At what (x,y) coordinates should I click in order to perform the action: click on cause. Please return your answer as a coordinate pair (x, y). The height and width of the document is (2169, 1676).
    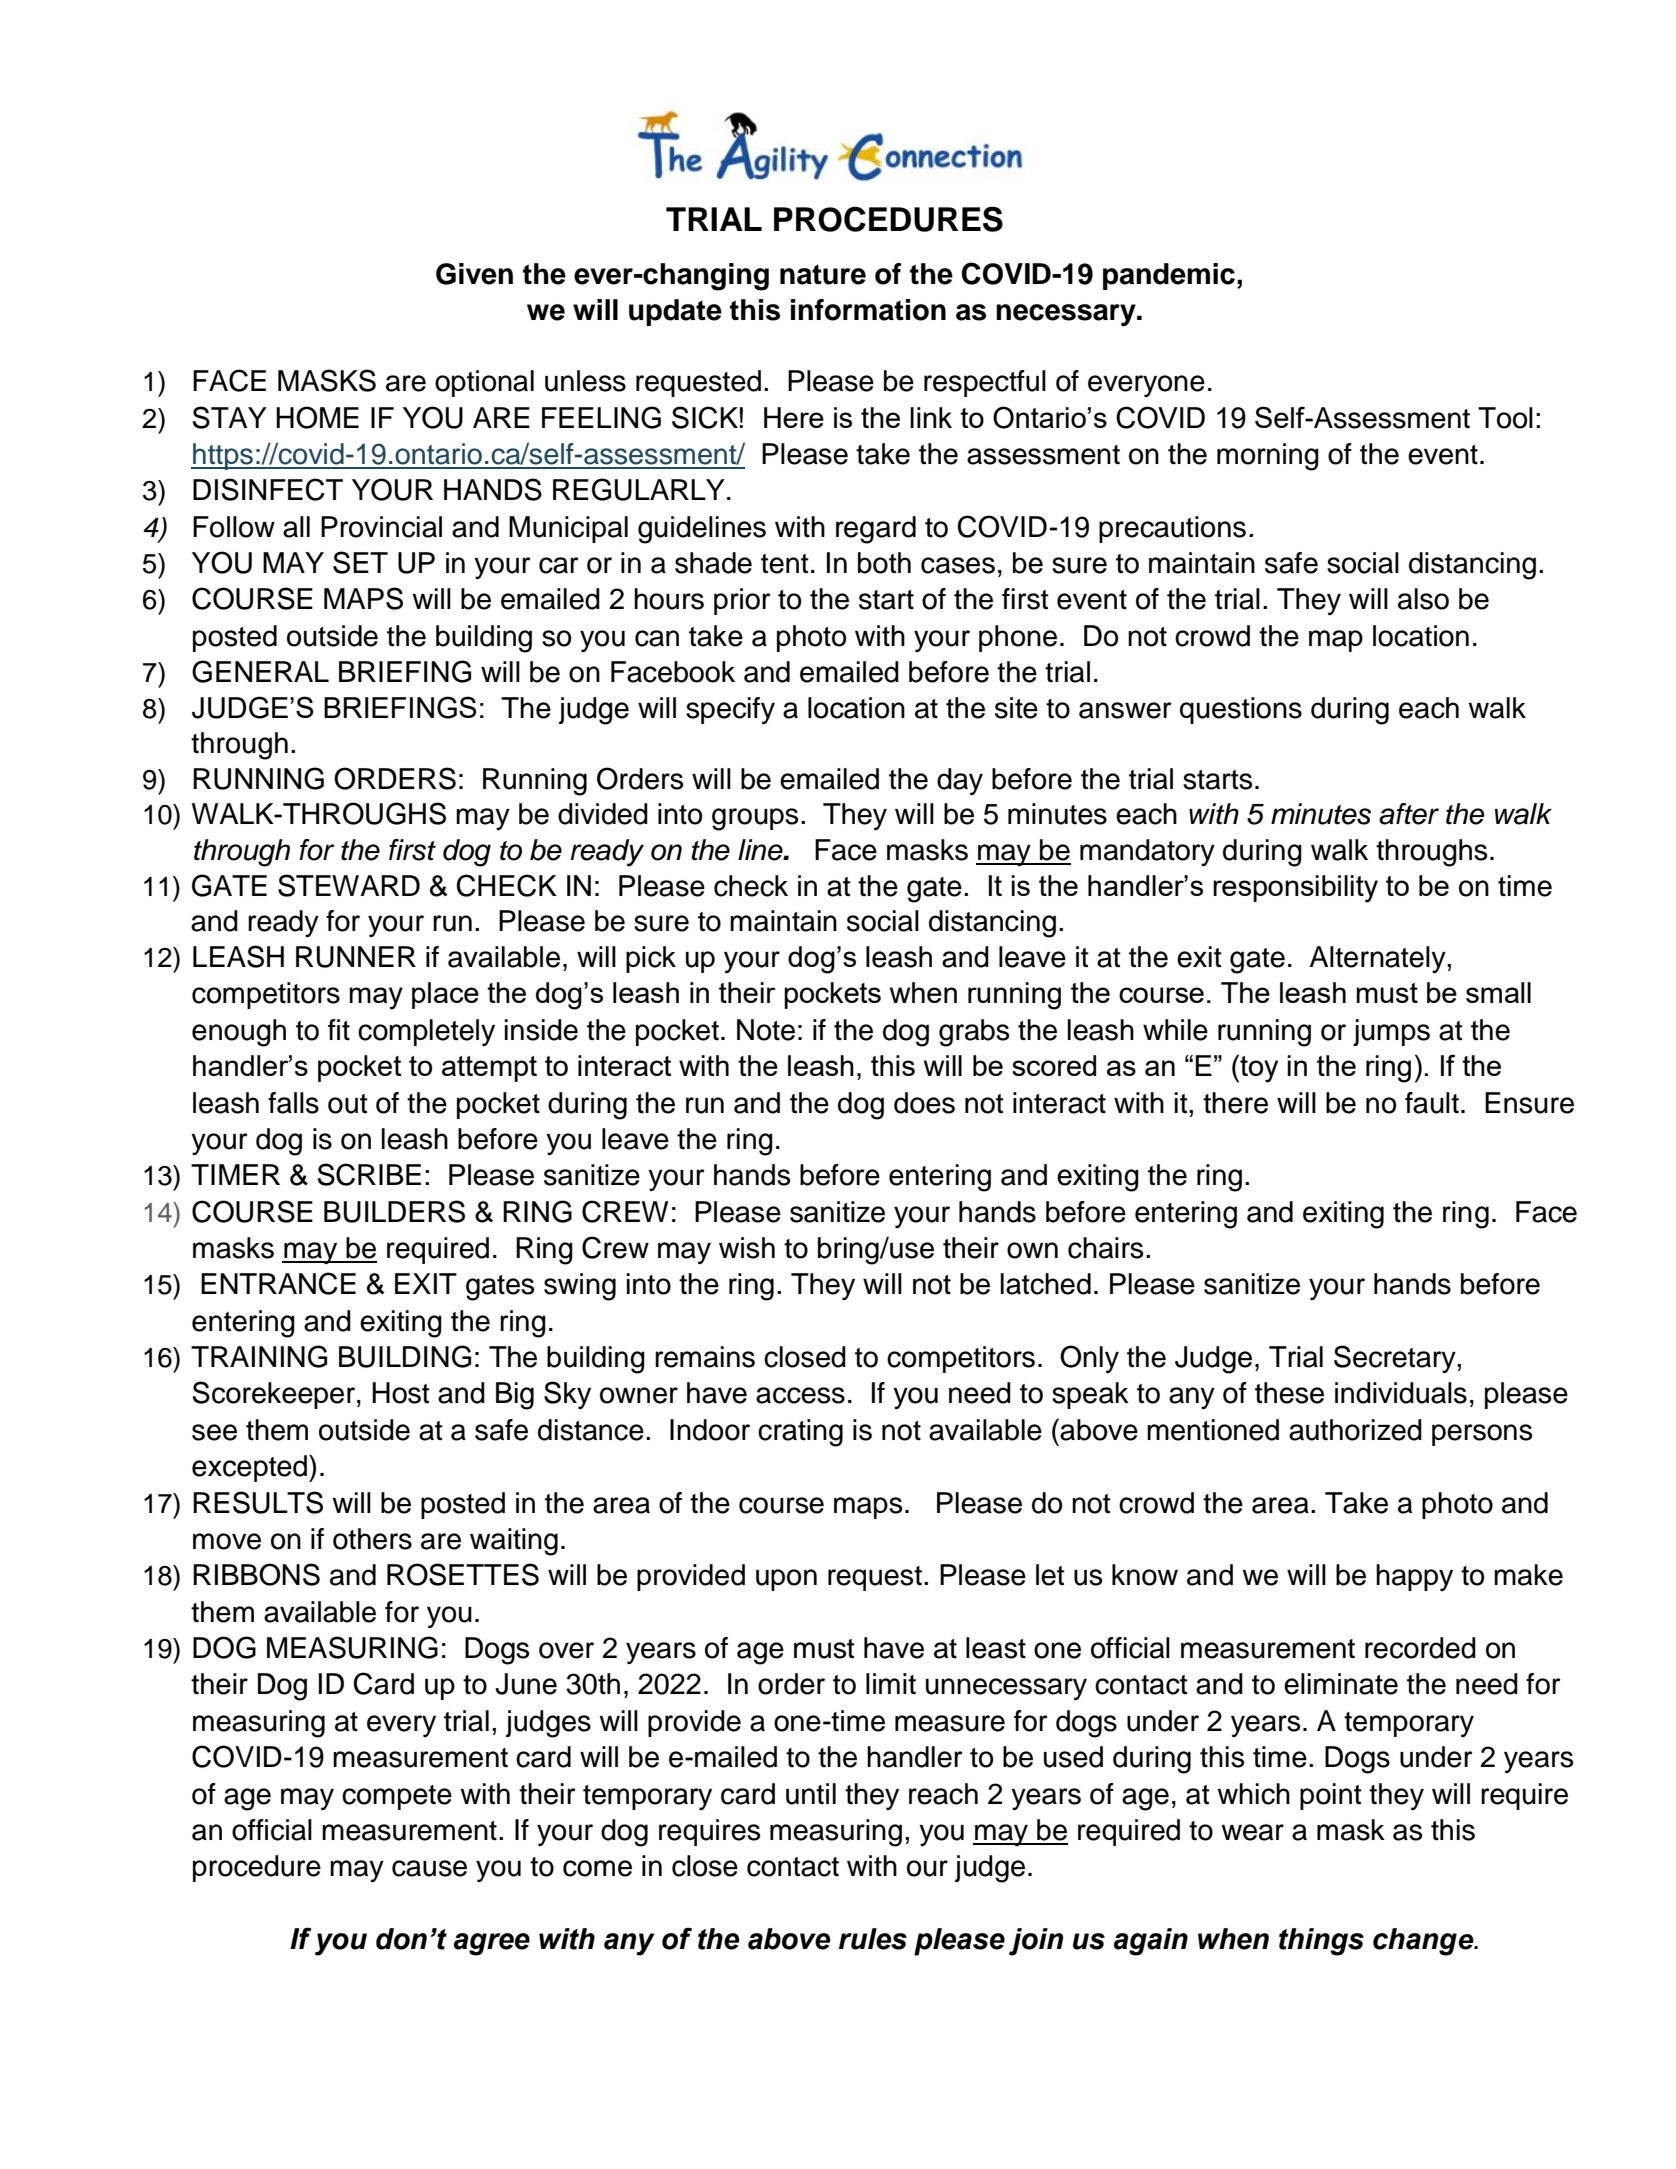
    Looking at the image, I should click on (429, 1868).
